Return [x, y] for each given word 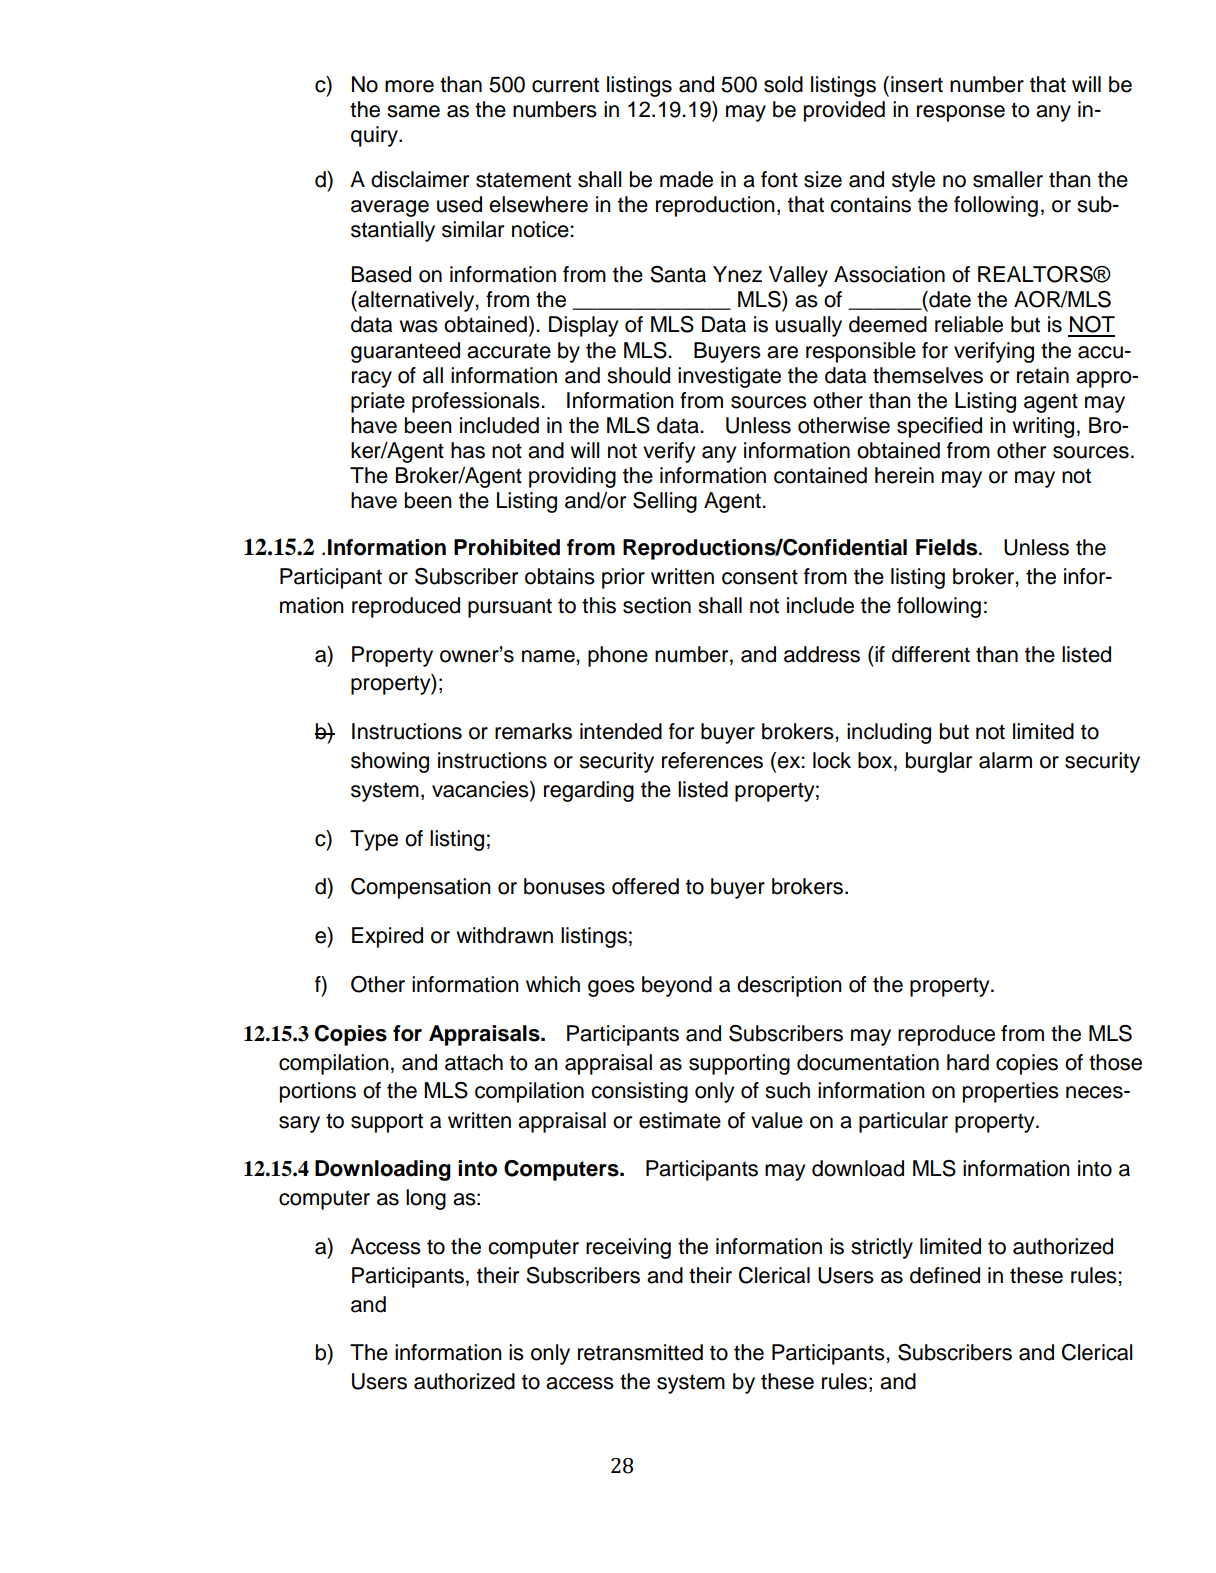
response [961, 113]
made [686, 179]
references [712, 760]
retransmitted [640, 1352]
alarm [1005, 760]
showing [390, 762]
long [426, 1199]
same [414, 111]
